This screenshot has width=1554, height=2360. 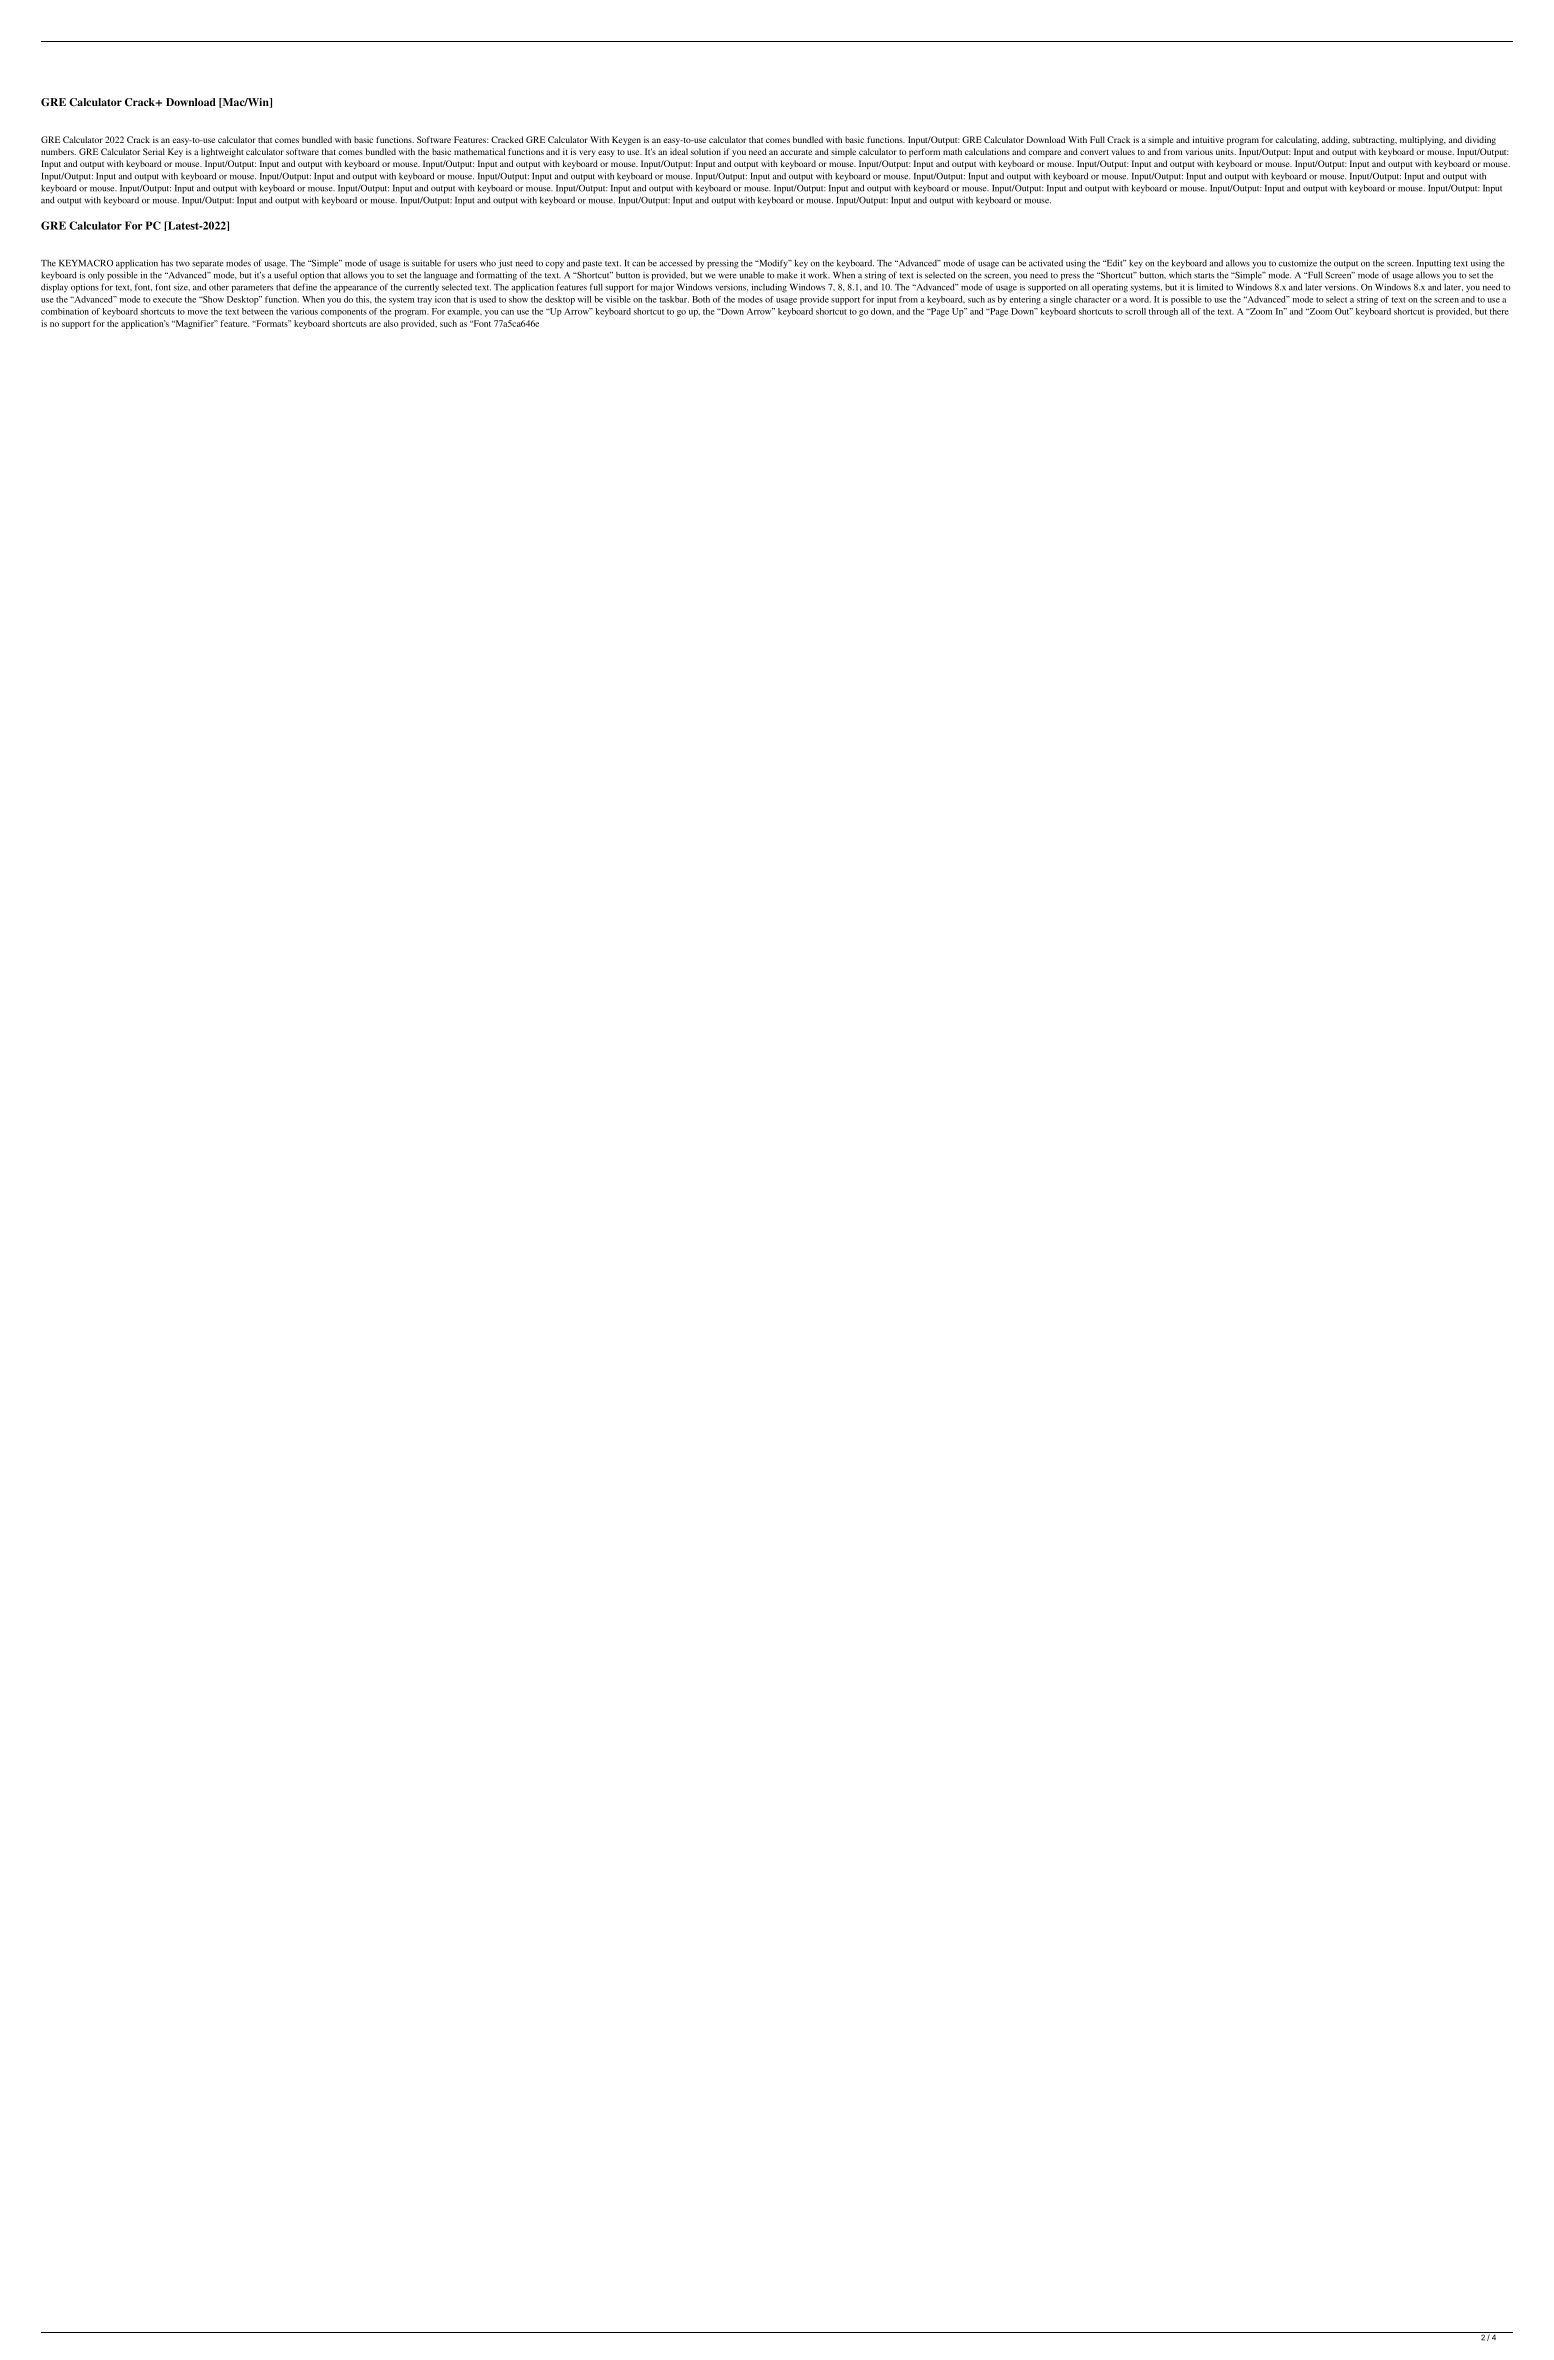 I want to click on Both, so click(x=701, y=299).
